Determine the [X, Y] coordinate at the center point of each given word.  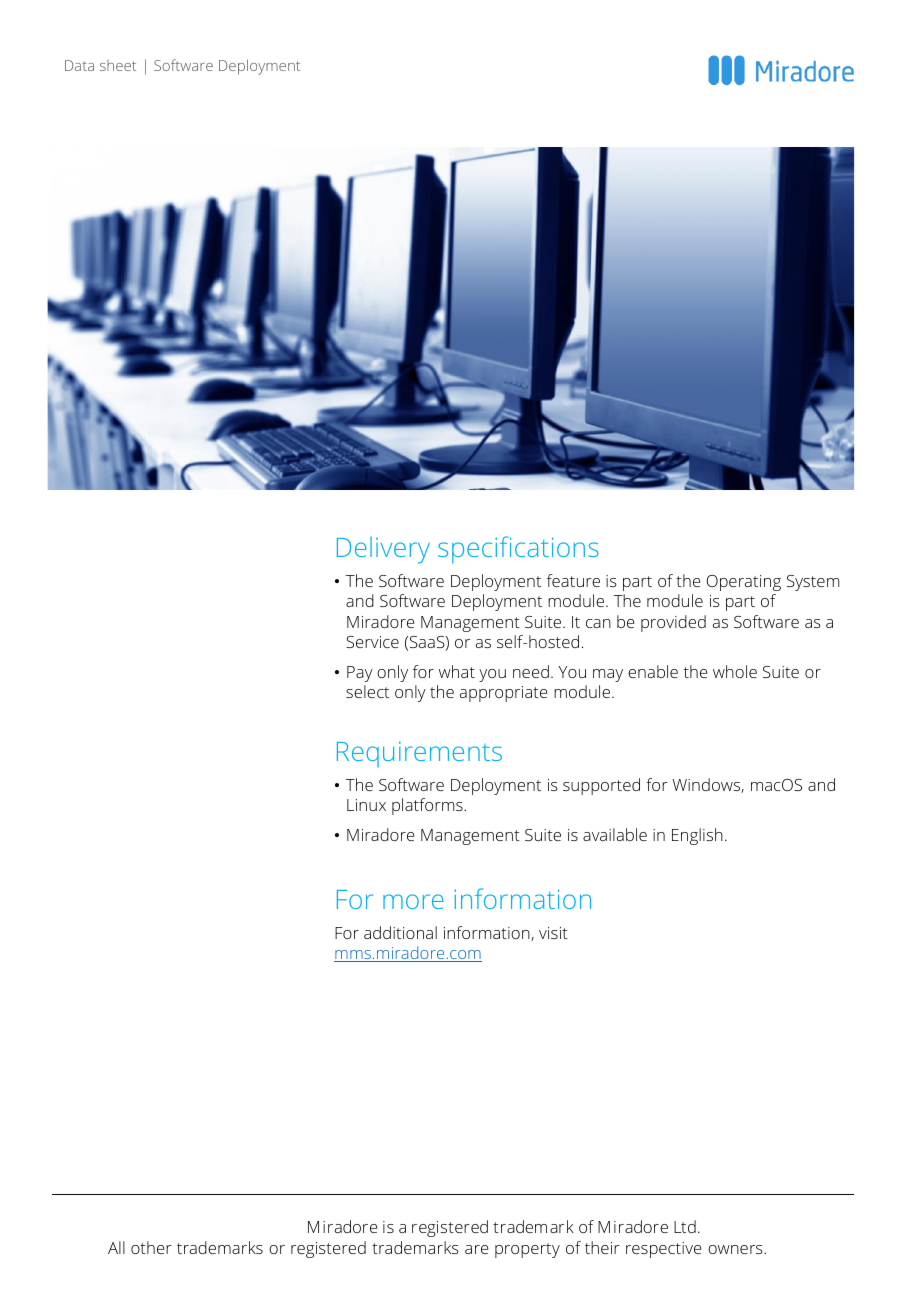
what [457, 671]
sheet [118, 65]
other [151, 1247]
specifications [518, 549]
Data [79, 65]
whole [735, 671]
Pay [360, 674]
